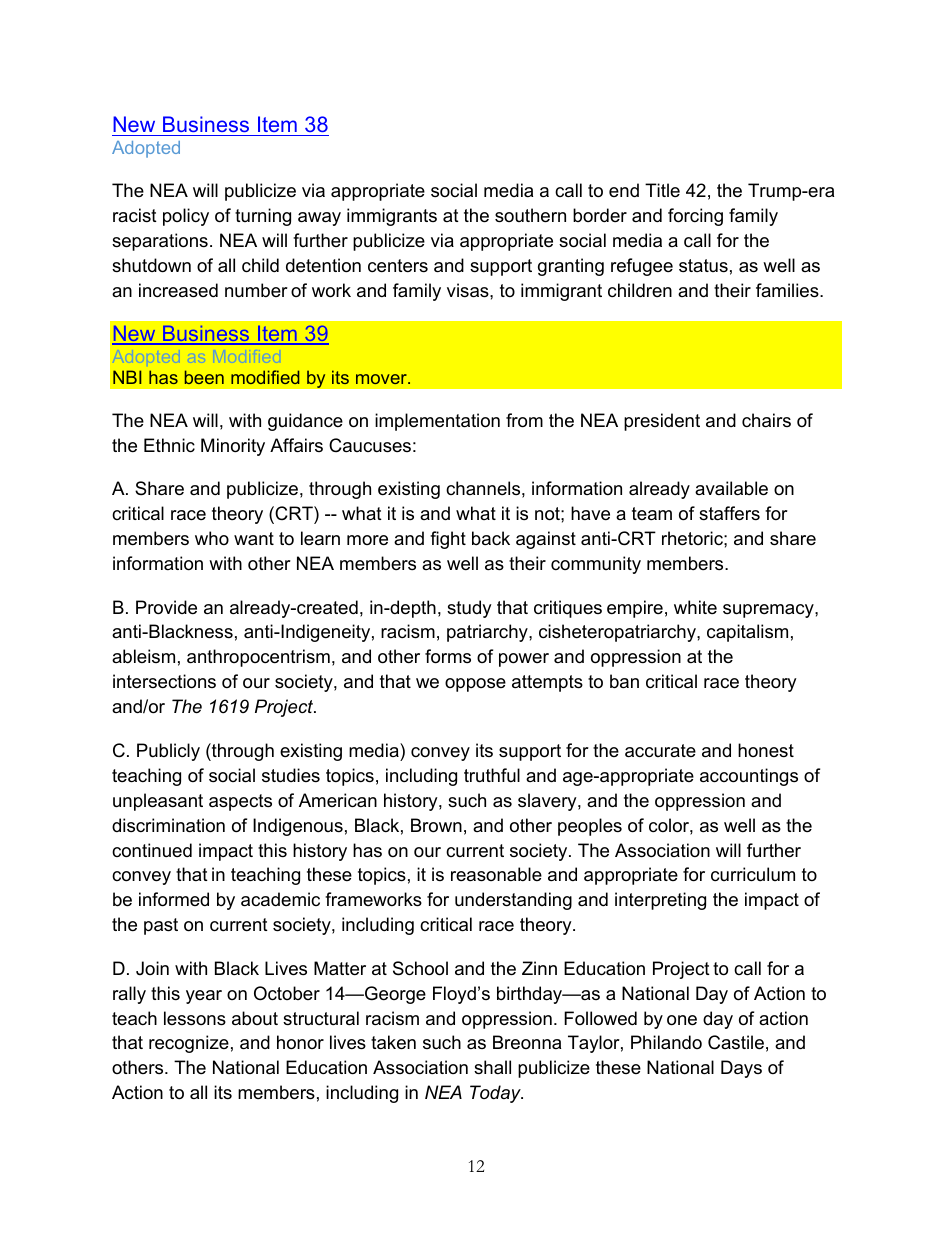  I want to click on anthropocentrism, so click(258, 658).
